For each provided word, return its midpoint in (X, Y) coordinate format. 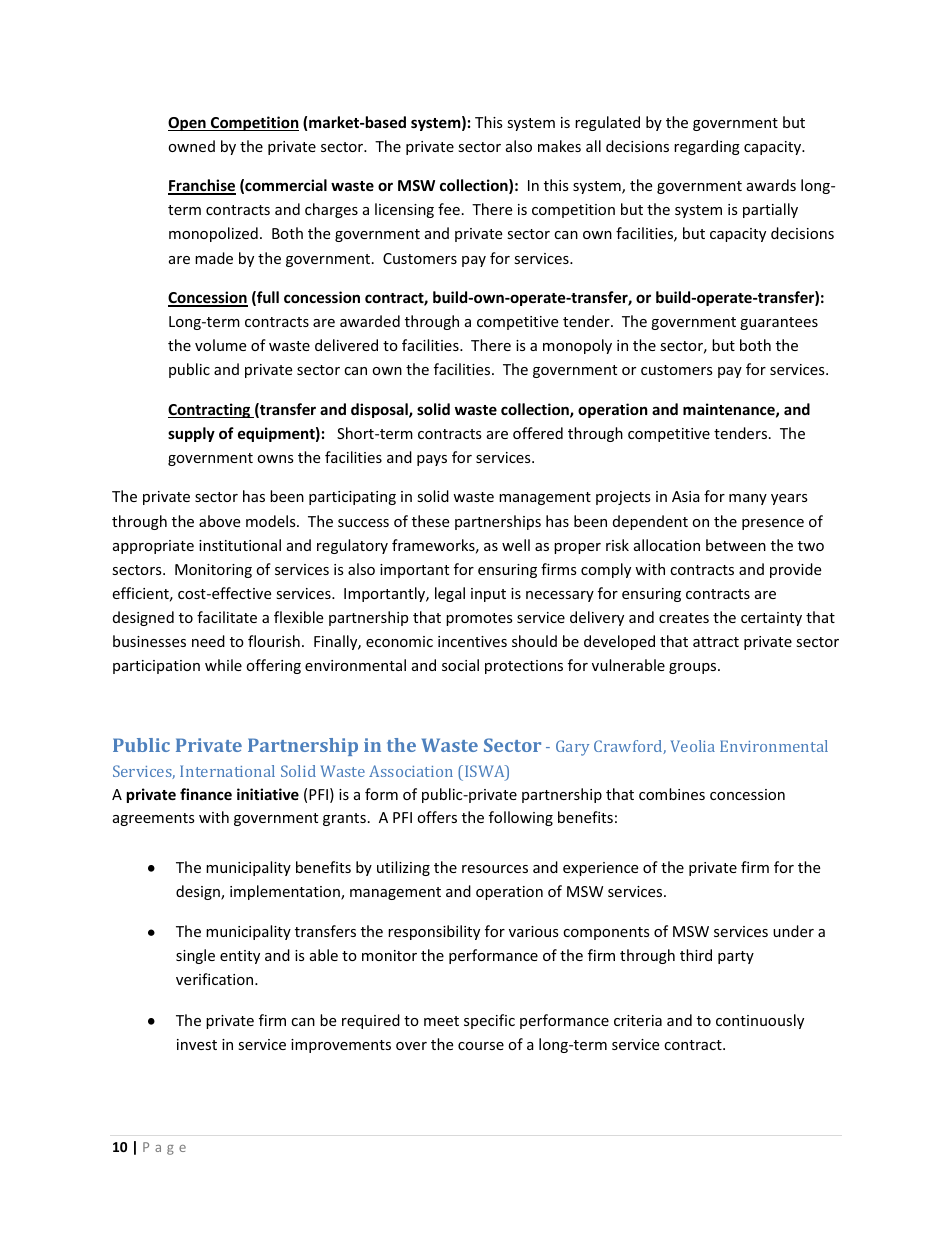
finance (206, 794)
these (430, 521)
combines (672, 794)
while (223, 665)
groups (694, 668)
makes (559, 146)
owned (191, 146)
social (460, 665)
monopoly (577, 346)
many (748, 499)
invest (197, 1044)
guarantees (779, 323)
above (219, 521)
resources (495, 869)
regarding (707, 147)
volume (220, 345)
